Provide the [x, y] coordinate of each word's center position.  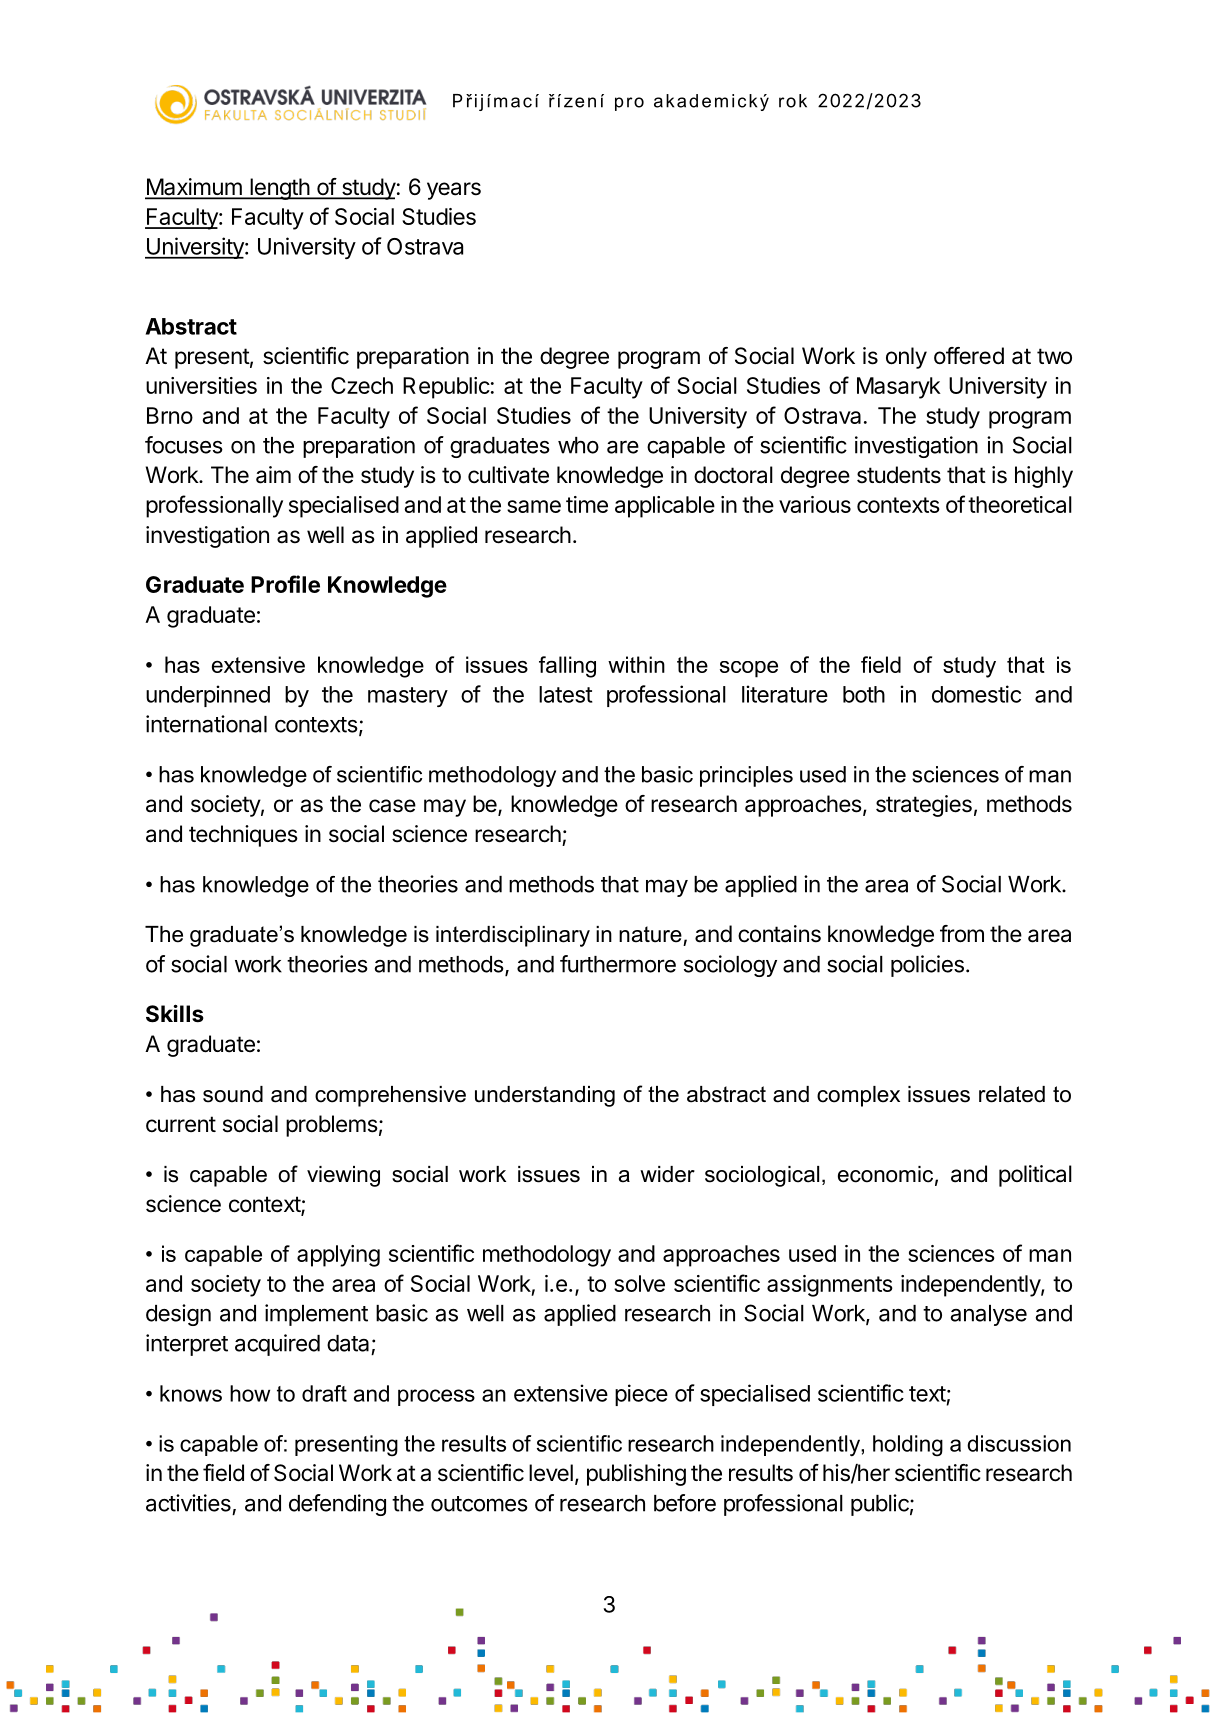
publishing [636, 1475]
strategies [924, 806]
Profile [285, 584]
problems [332, 1126]
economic [885, 1174]
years [454, 191]
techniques [243, 836]
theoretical [1020, 504]
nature [650, 934]
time [587, 504]
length [279, 189]
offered [969, 356]
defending [337, 1505]
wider [667, 1174]
